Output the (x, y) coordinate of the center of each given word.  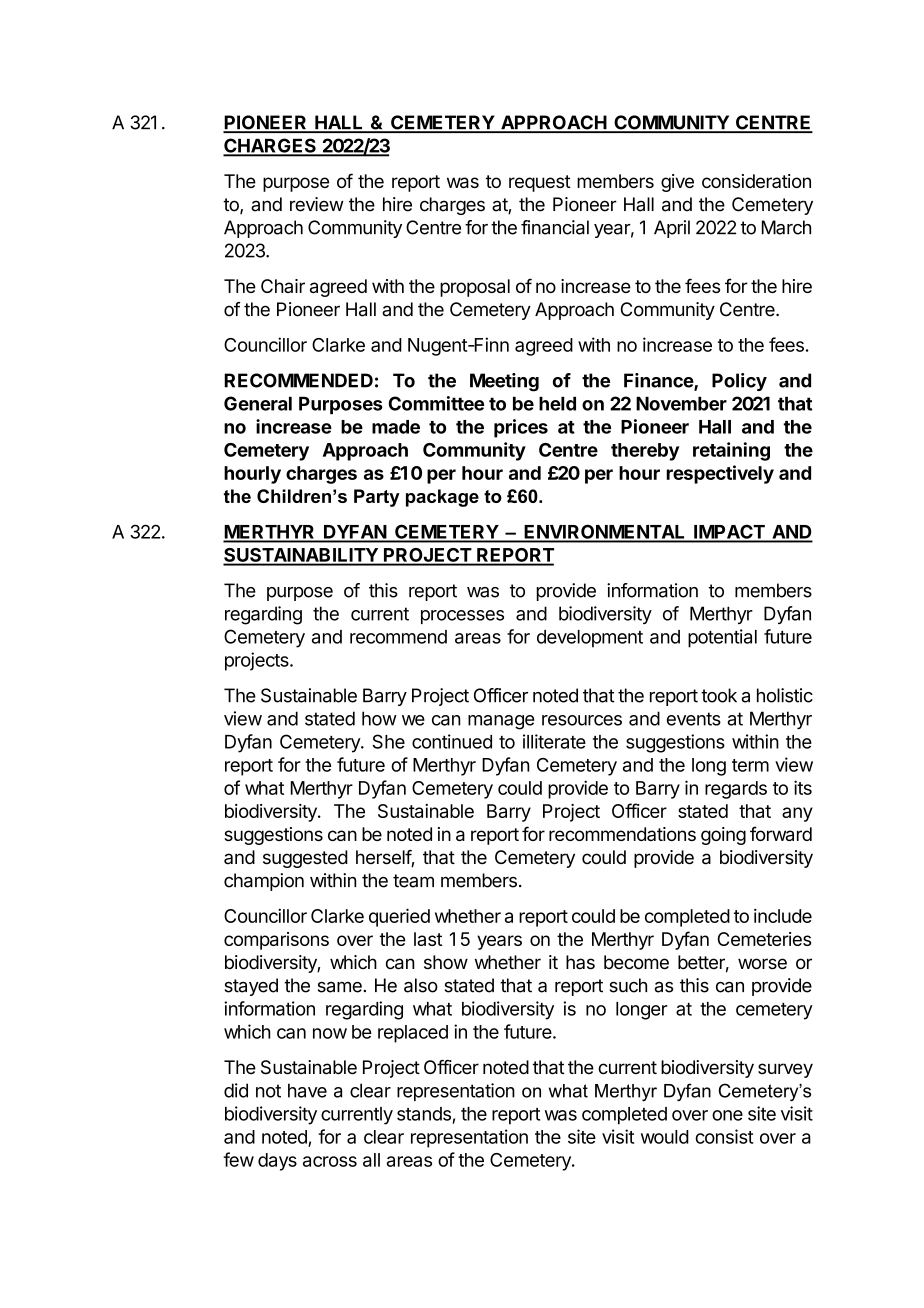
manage (501, 722)
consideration (756, 181)
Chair (283, 286)
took (719, 695)
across (330, 1161)
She (388, 741)
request (540, 183)
